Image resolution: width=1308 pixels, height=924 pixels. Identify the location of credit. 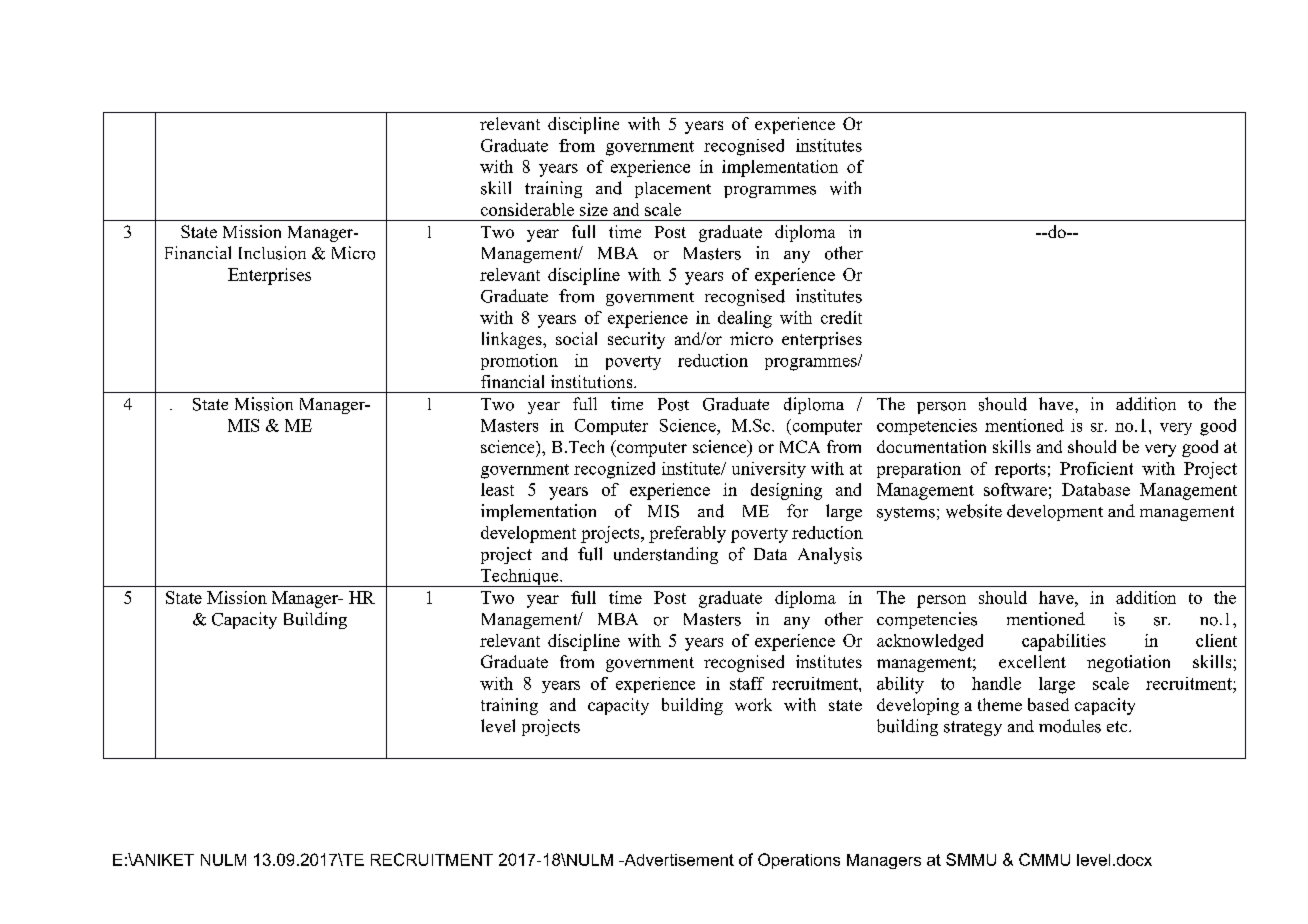
(841, 317).
